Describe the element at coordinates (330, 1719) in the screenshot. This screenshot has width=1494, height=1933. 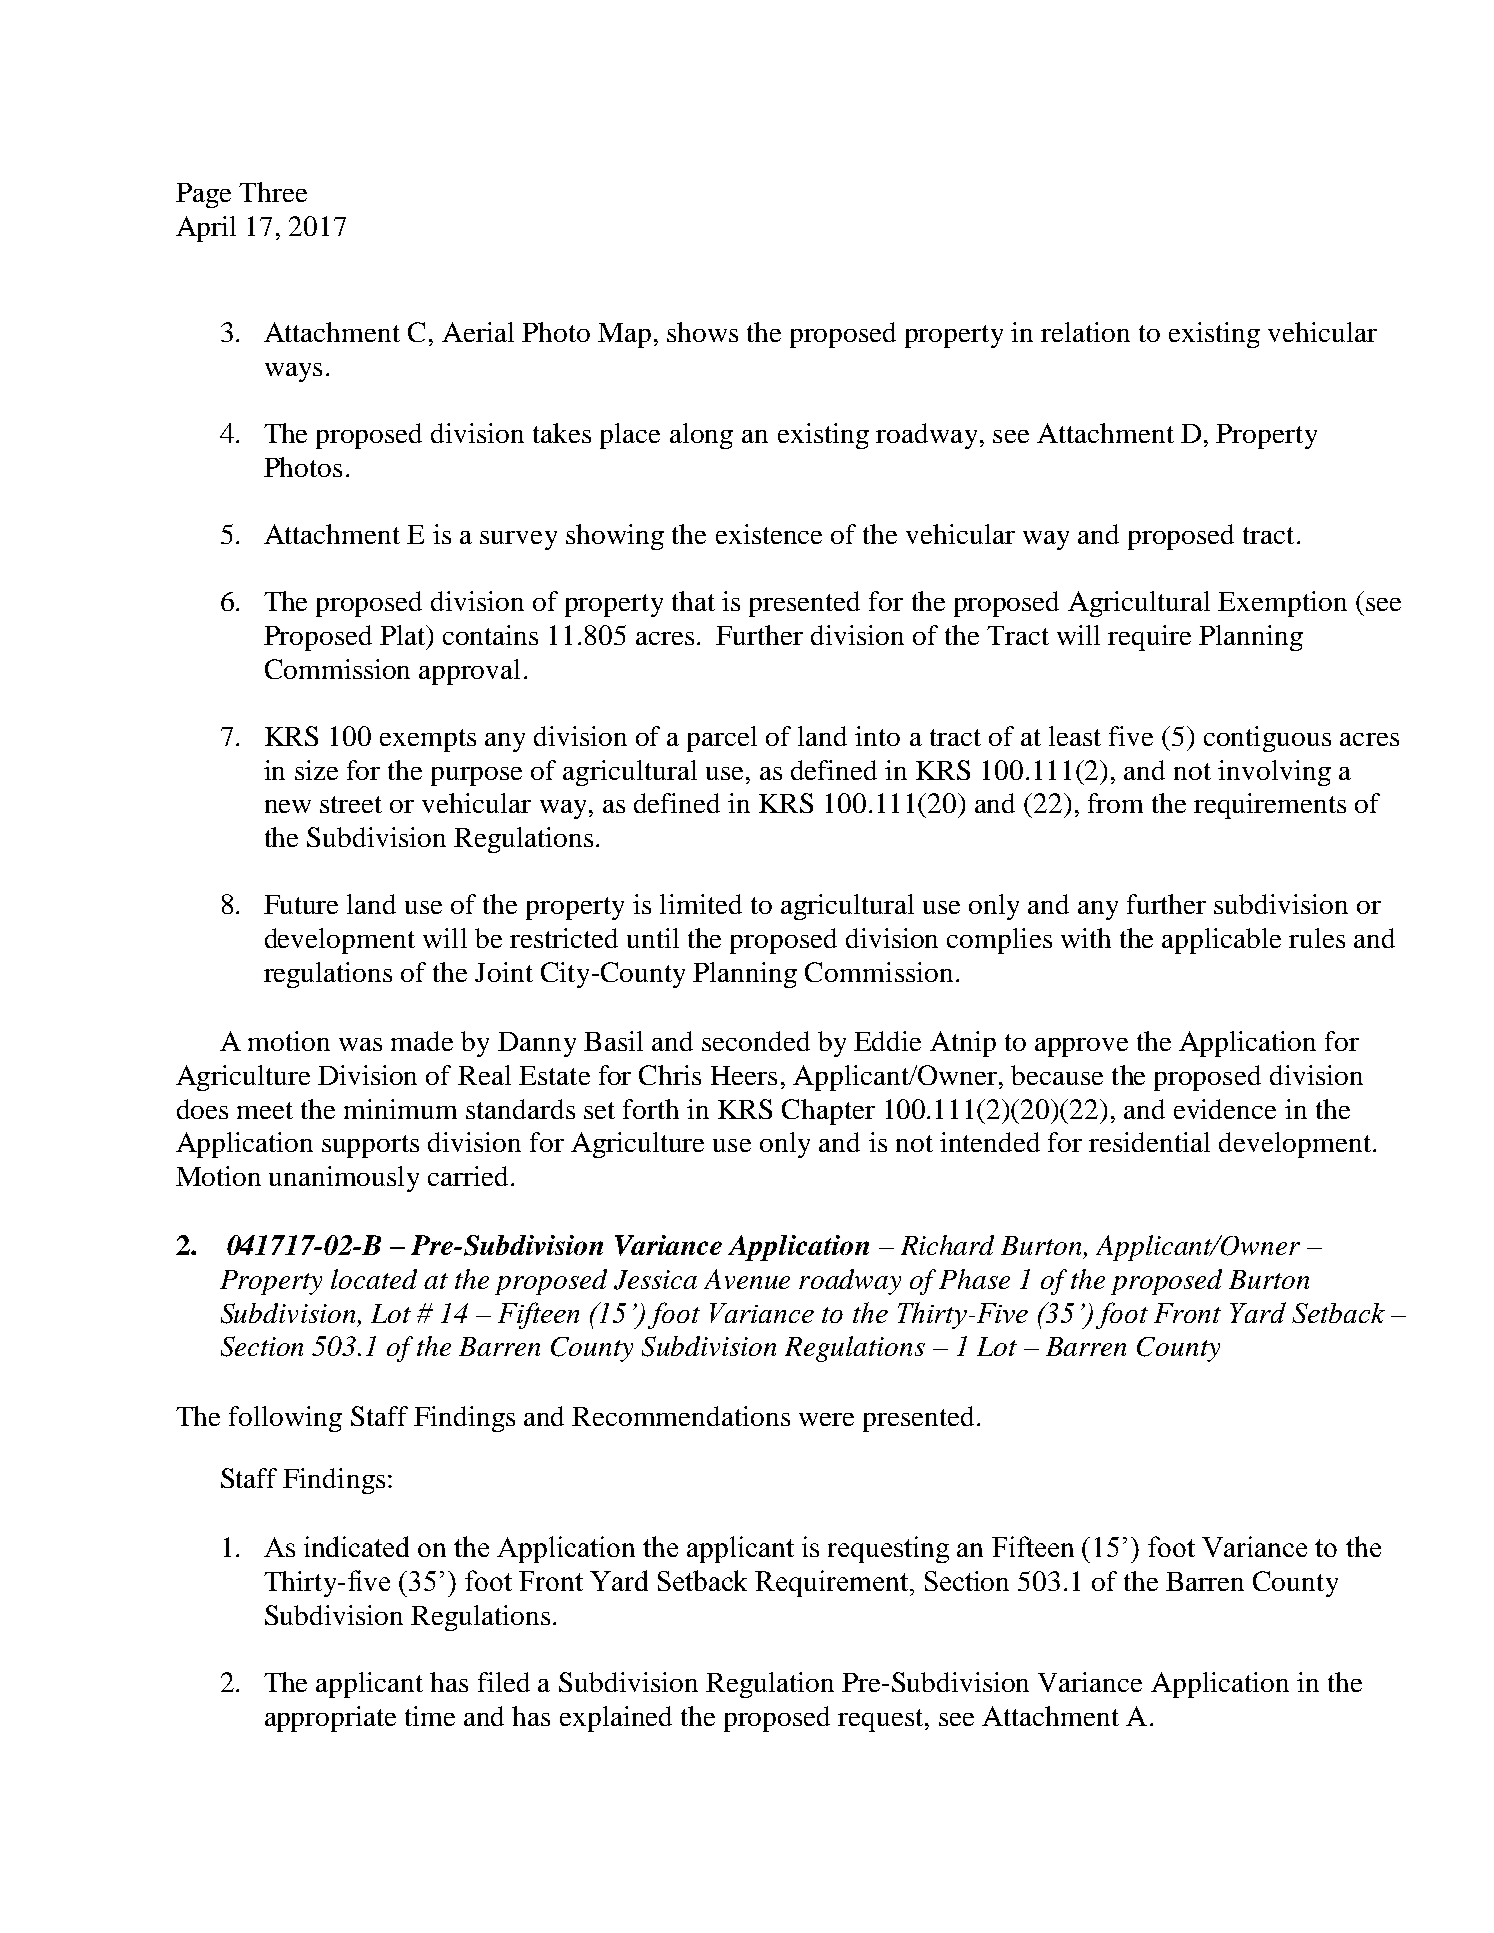
I see `appropriate` at that location.
